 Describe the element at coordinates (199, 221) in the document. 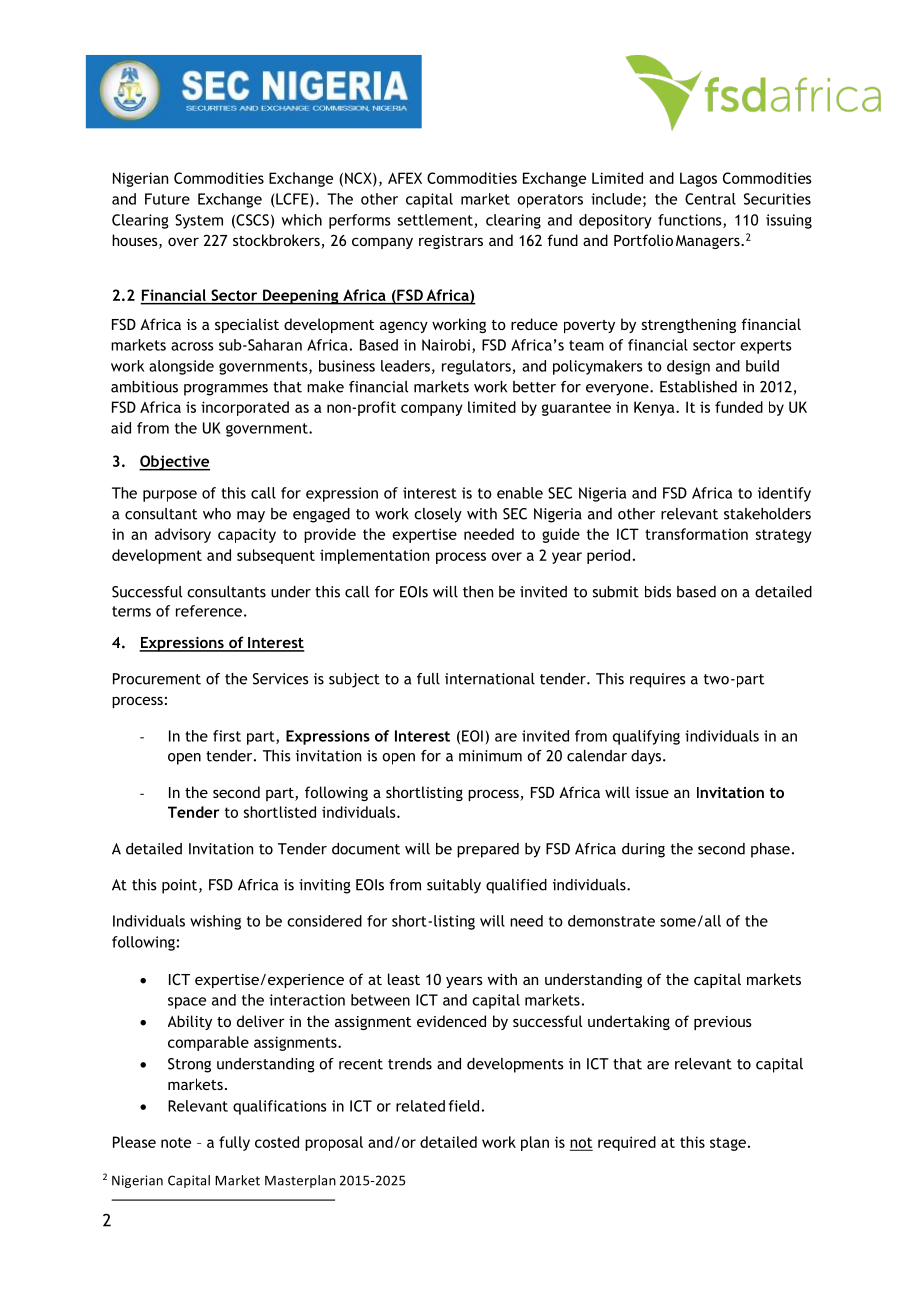

I see `System` at that location.
